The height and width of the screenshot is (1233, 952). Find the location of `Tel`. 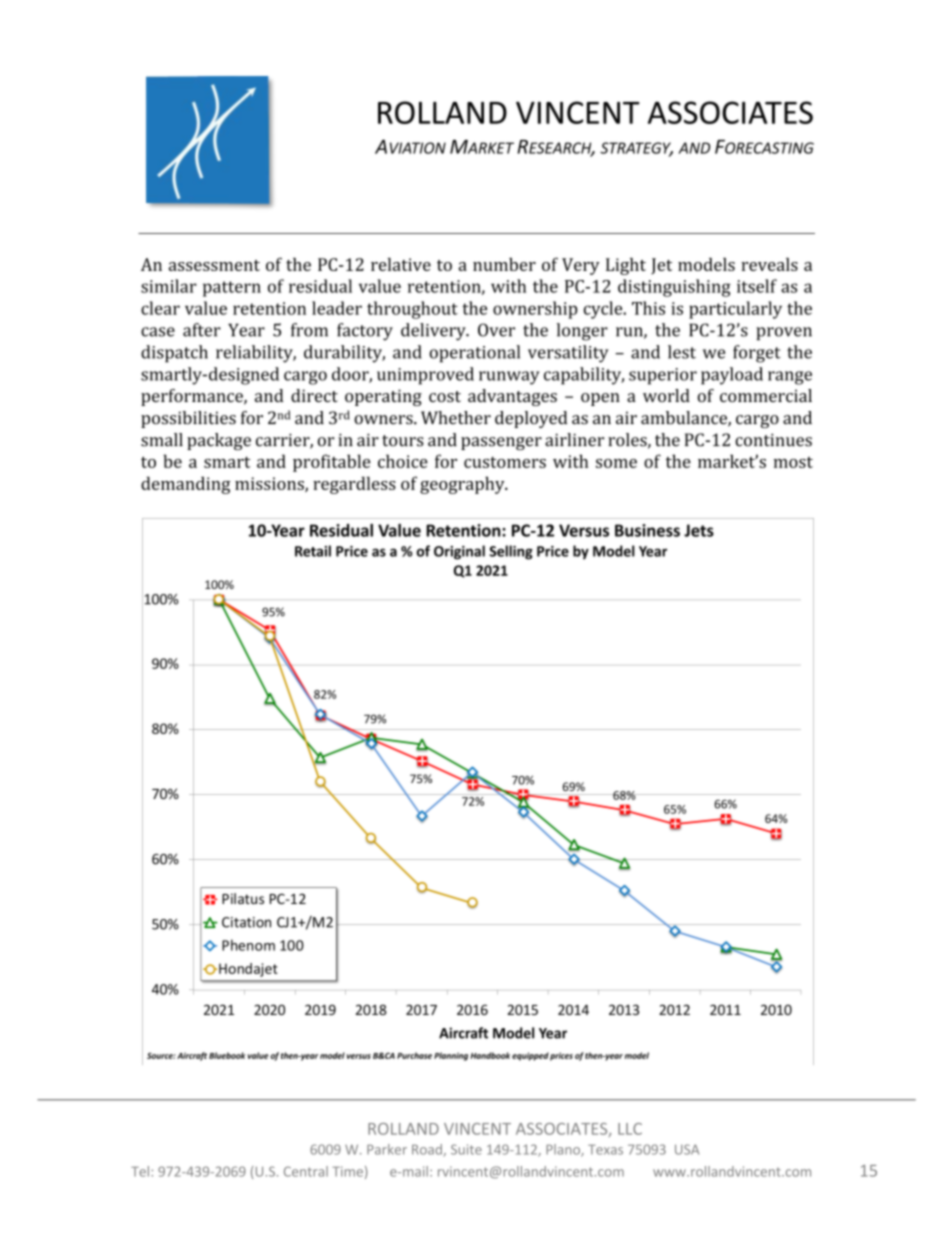

Tel is located at coordinates (140, 1171).
